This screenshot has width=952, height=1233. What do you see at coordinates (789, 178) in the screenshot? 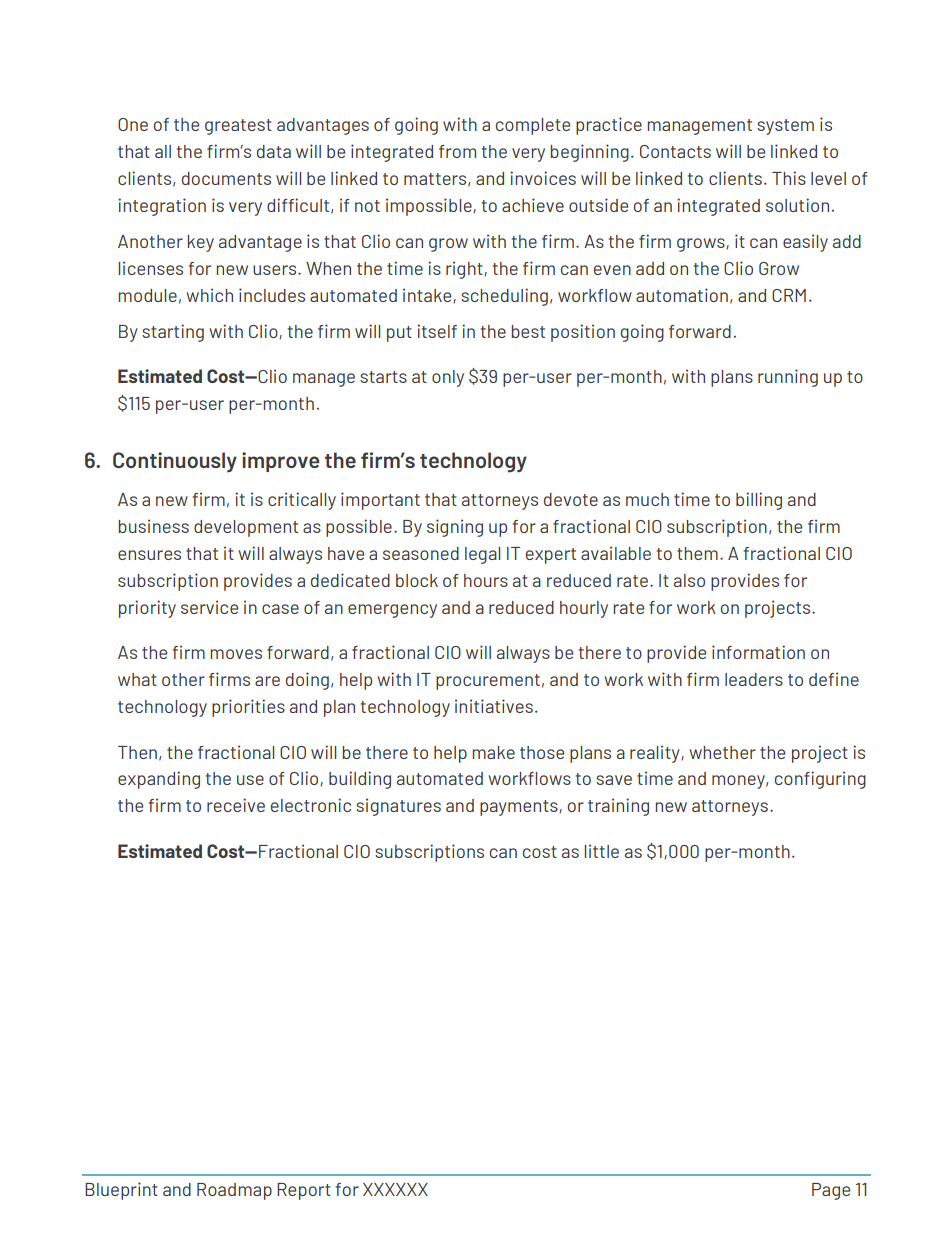
I see `This` at bounding box center [789, 178].
